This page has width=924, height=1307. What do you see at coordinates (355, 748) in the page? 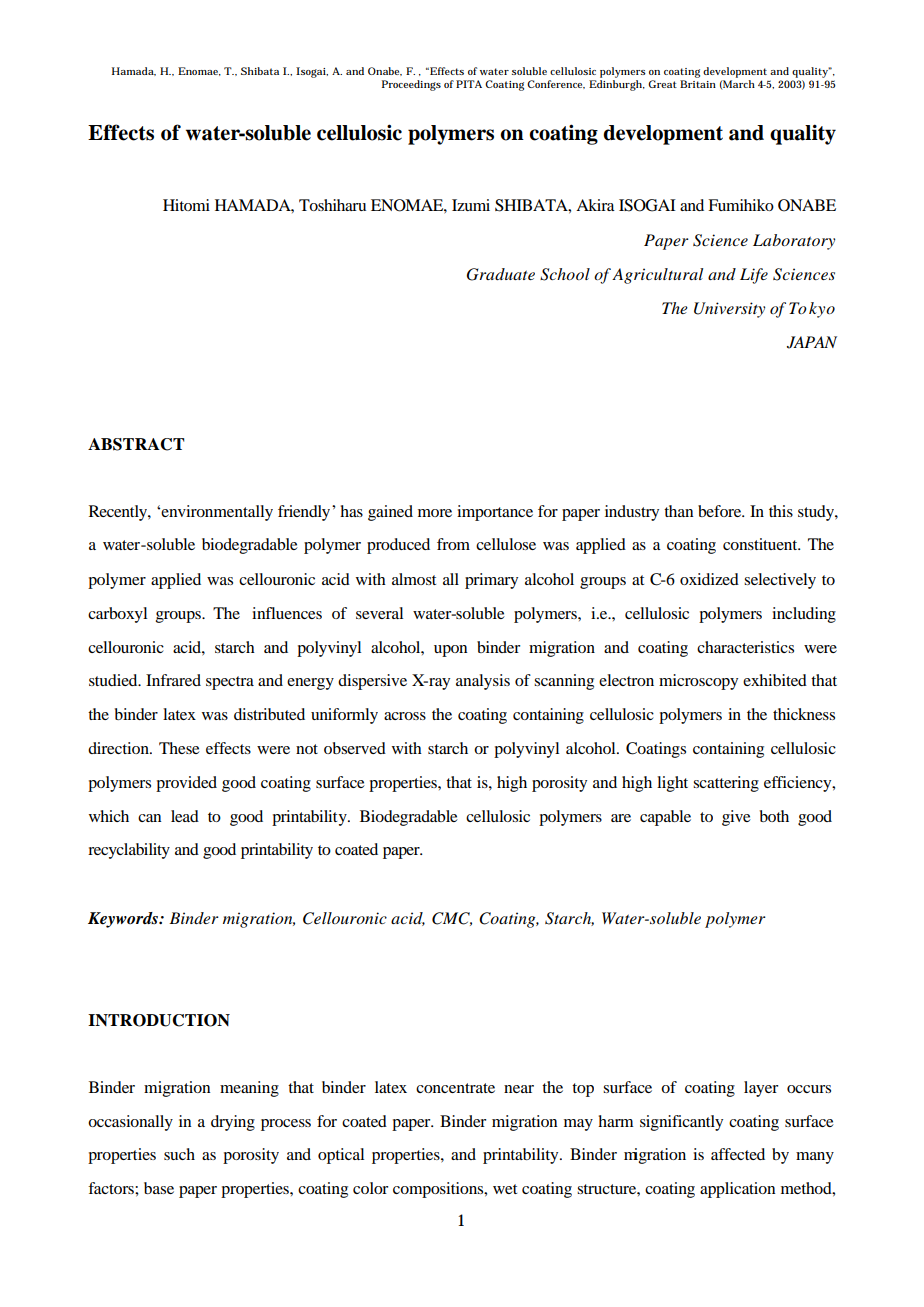
I see `observed` at bounding box center [355, 748].
